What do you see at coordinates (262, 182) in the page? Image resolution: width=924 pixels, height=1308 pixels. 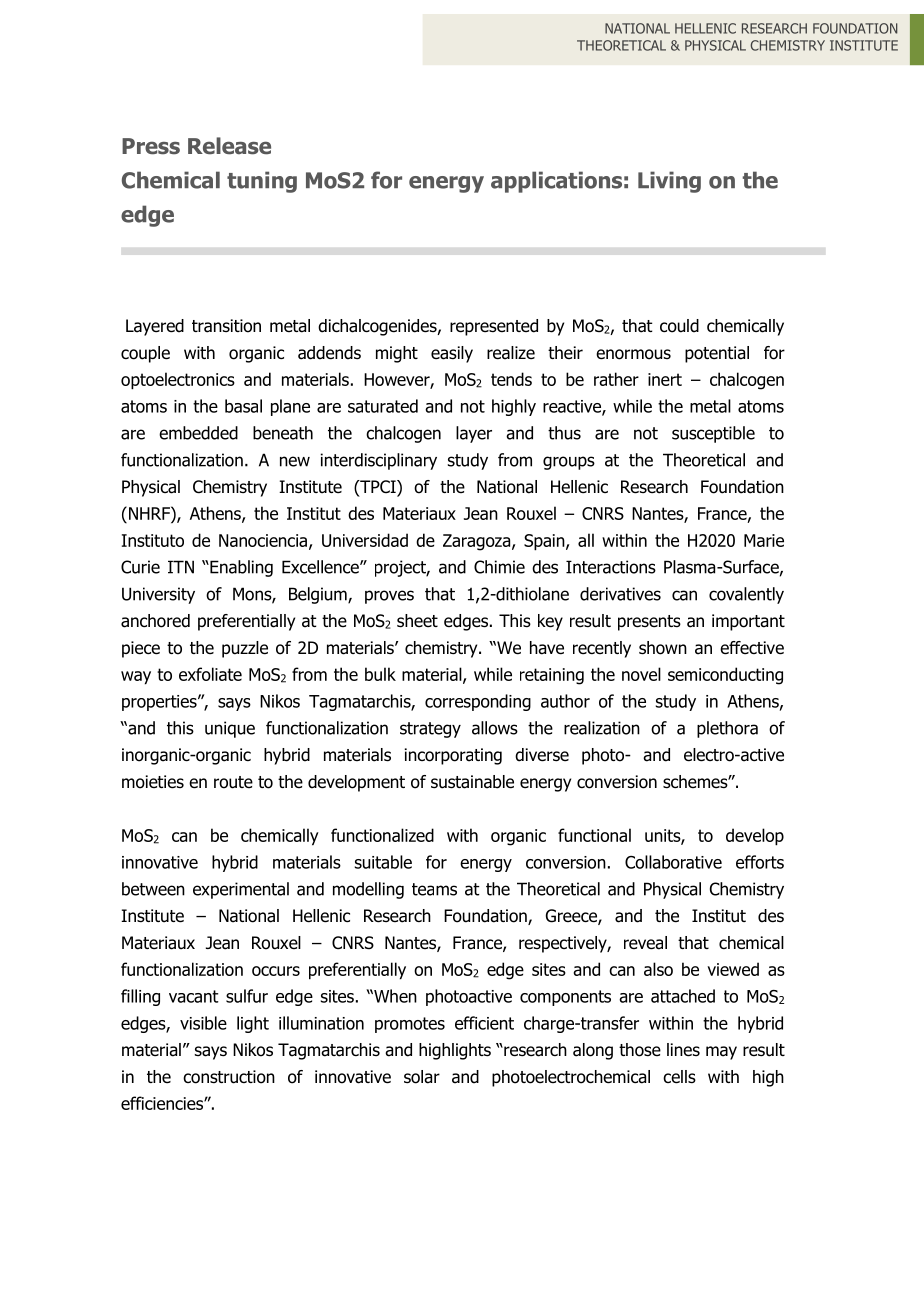 I see `tuning` at bounding box center [262, 182].
